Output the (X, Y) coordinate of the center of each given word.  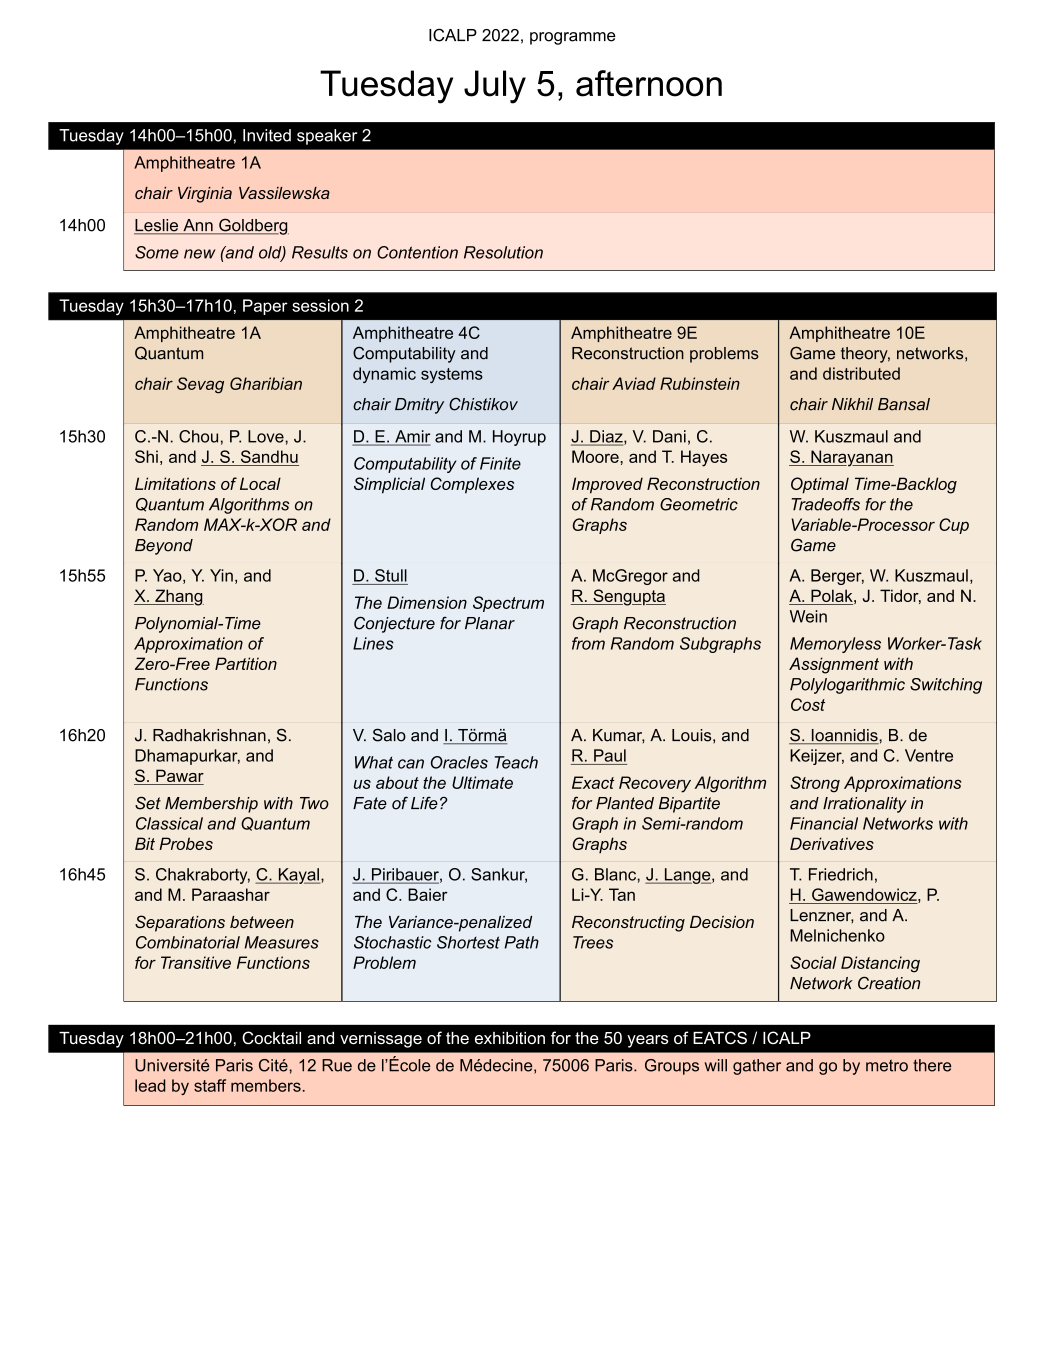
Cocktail (271, 1038)
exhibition (510, 1038)
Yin (221, 575)
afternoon (649, 83)
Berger (837, 577)
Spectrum (508, 604)
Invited (267, 135)
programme (573, 38)
